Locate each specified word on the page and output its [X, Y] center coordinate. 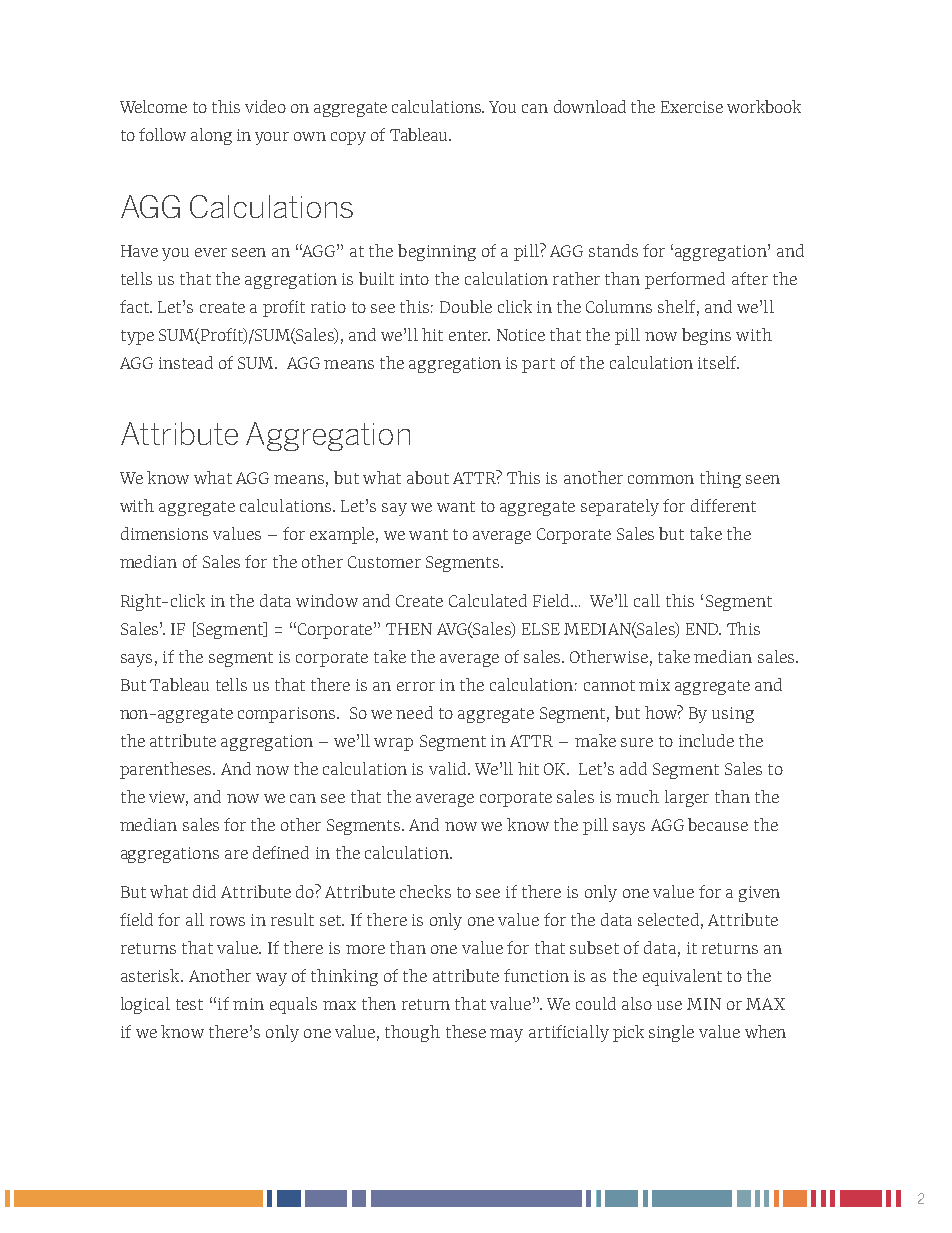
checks [425, 891]
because [718, 824]
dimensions [164, 533]
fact [135, 306]
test [189, 1004]
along [211, 136]
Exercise [692, 107]
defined [281, 852]
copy [348, 138]
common [661, 479]
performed [685, 280]
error [416, 686]
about [428, 477]
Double [466, 306]
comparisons [288, 715]
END [703, 629]
